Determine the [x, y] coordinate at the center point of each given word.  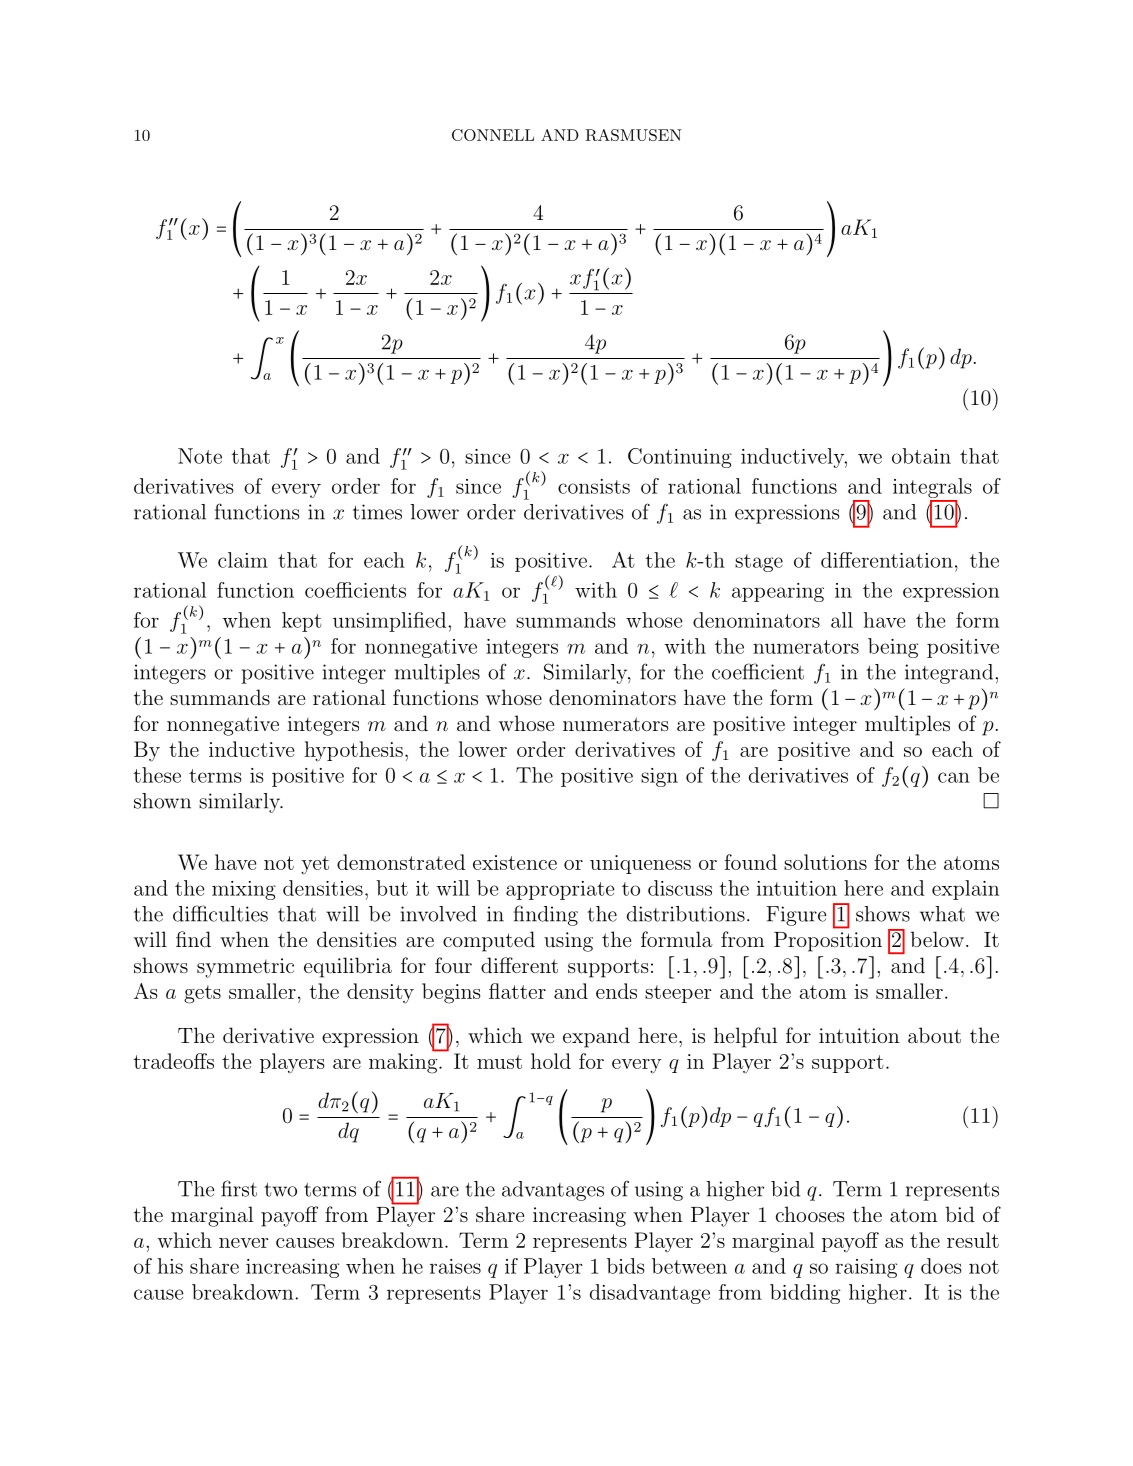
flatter [517, 991]
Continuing [680, 458]
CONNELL [493, 135]
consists [594, 486]
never [243, 1243]
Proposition [828, 942]
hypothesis [354, 751]
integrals [932, 489]
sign [659, 777]
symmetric [245, 968]
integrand [949, 674]
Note [200, 456]
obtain [921, 456]
